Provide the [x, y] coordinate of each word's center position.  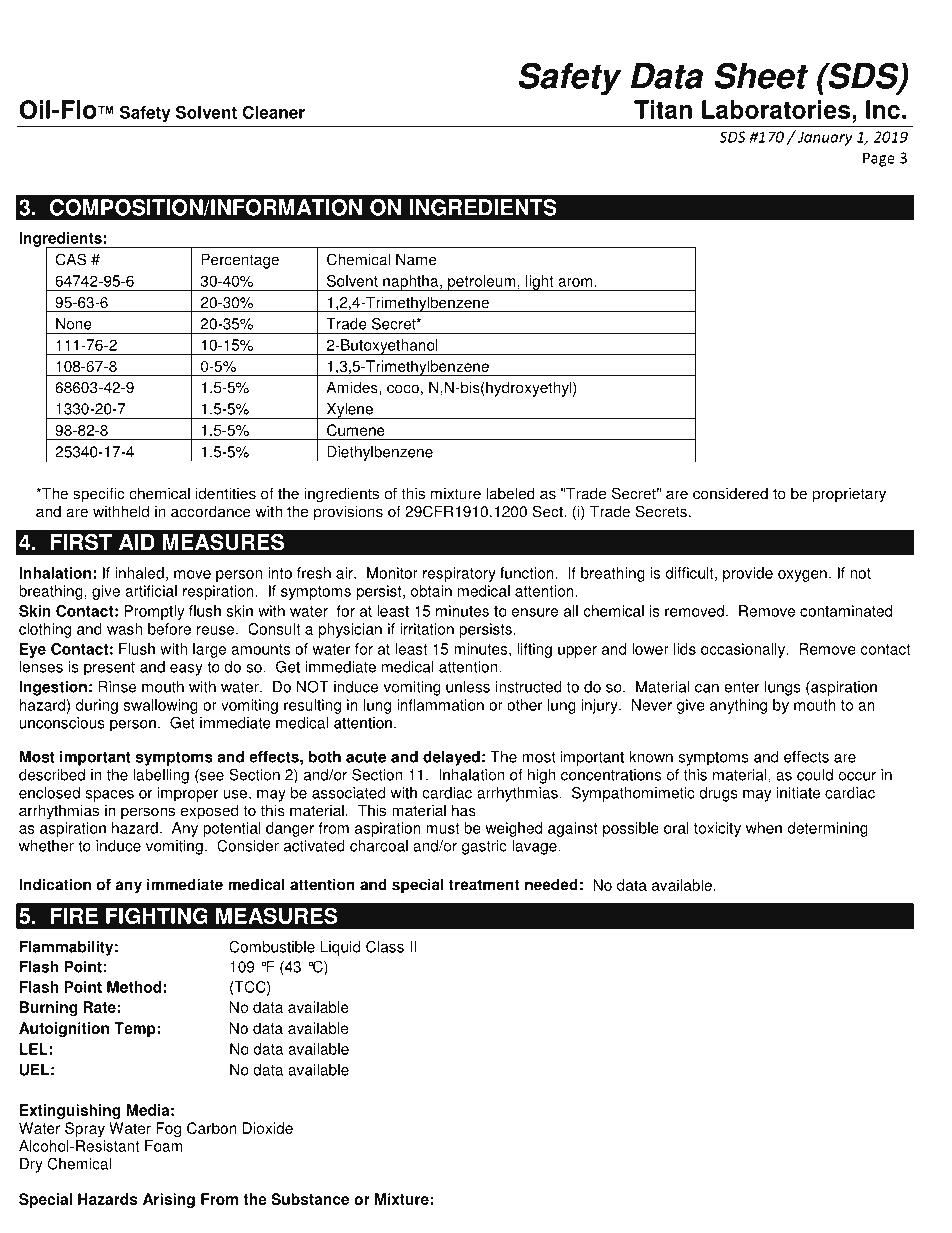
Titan [663, 109]
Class [385, 946]
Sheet [761, 75]
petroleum [482, 283]
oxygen [802, 576]
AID [137, 542]
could [815, 775]
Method [134, 987]
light [540, 283]
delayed [451, 758]
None [74, 324]
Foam [164, 1146]
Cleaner [273, 112]
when [764, 828]
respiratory [459, 574]
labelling [161, 776]
